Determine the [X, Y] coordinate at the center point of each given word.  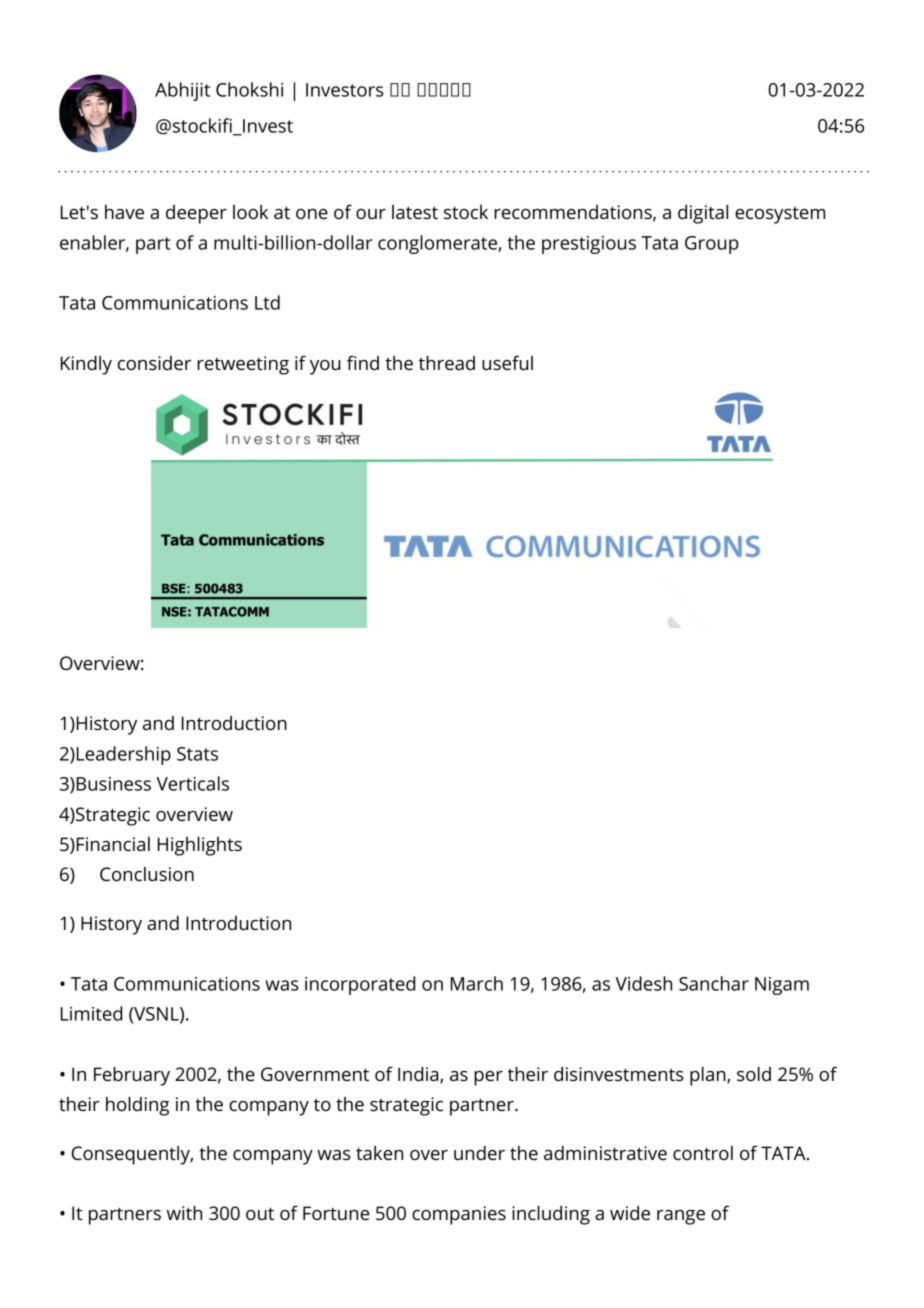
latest [415, 212]
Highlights [199, 846]
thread [447, 363]
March [476, 983]
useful [507, 362]
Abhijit [182, 91]
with [184, 1213]
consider [154, 363]
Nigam [782, 986]
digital [703, 214]
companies [459, 1215]
